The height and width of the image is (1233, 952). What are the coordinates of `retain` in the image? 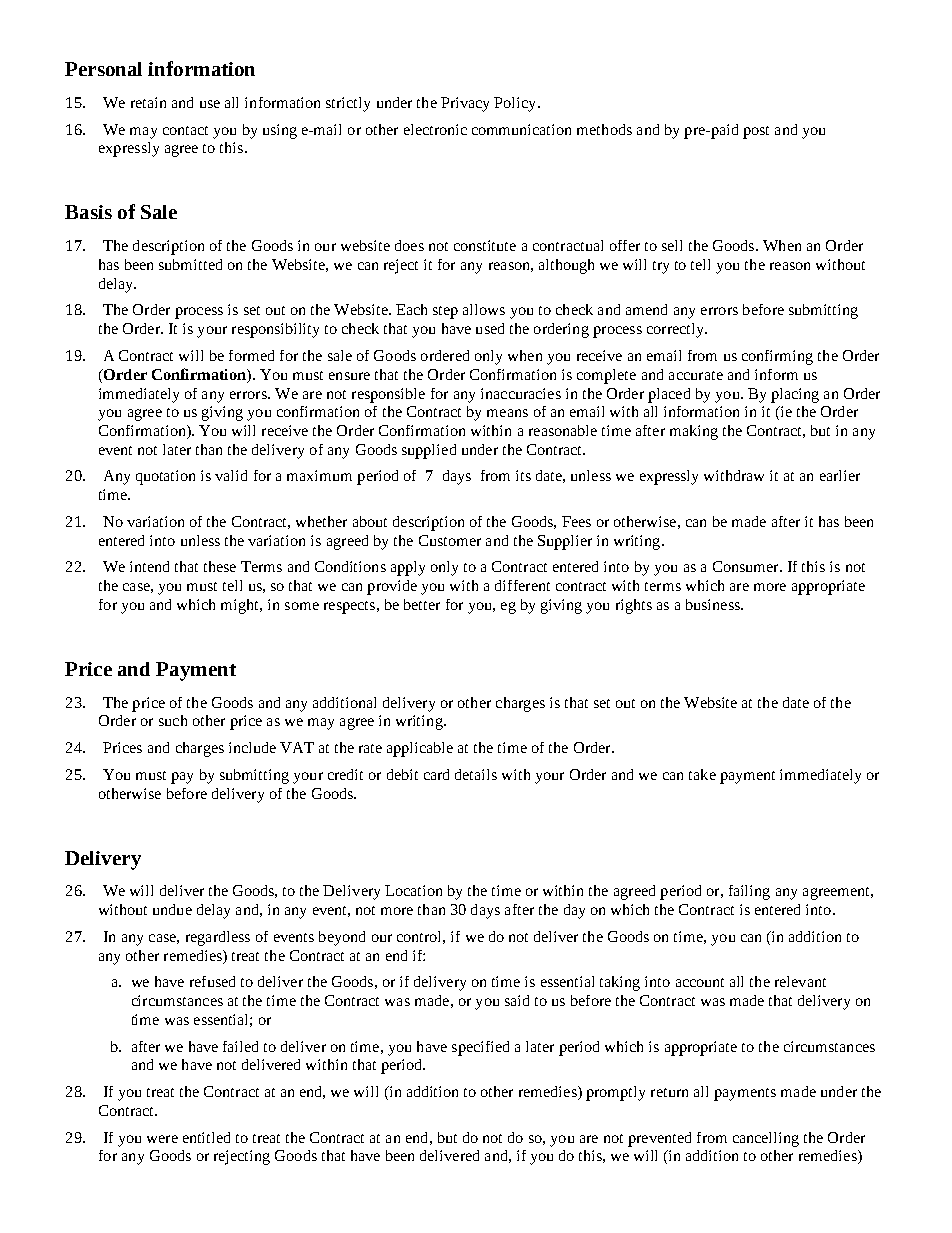 It's located at (148, 102).
